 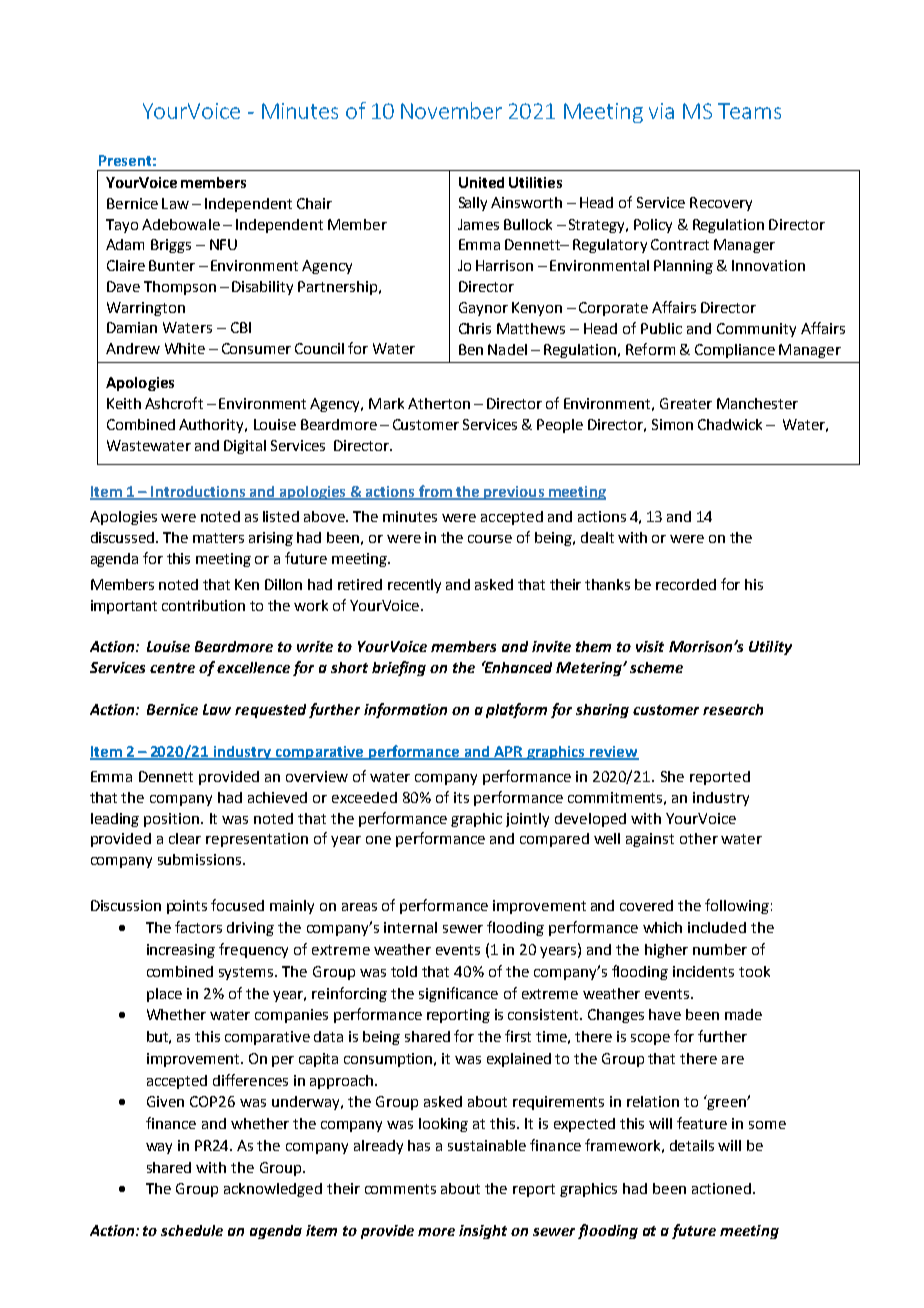 I want to click on centre, so click(x=172, y=668).
